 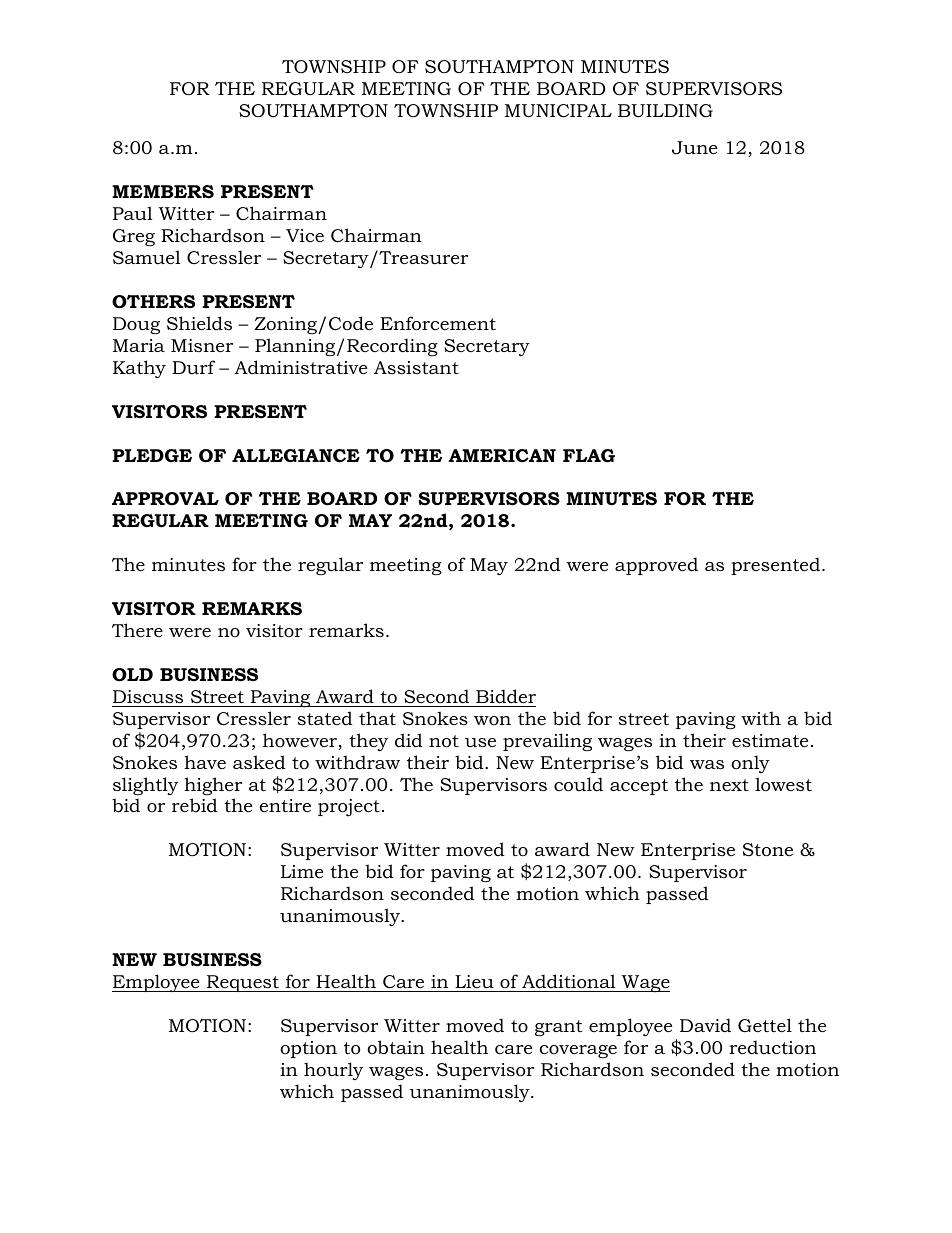 I want to click on was, so click(x=707, y=764).
